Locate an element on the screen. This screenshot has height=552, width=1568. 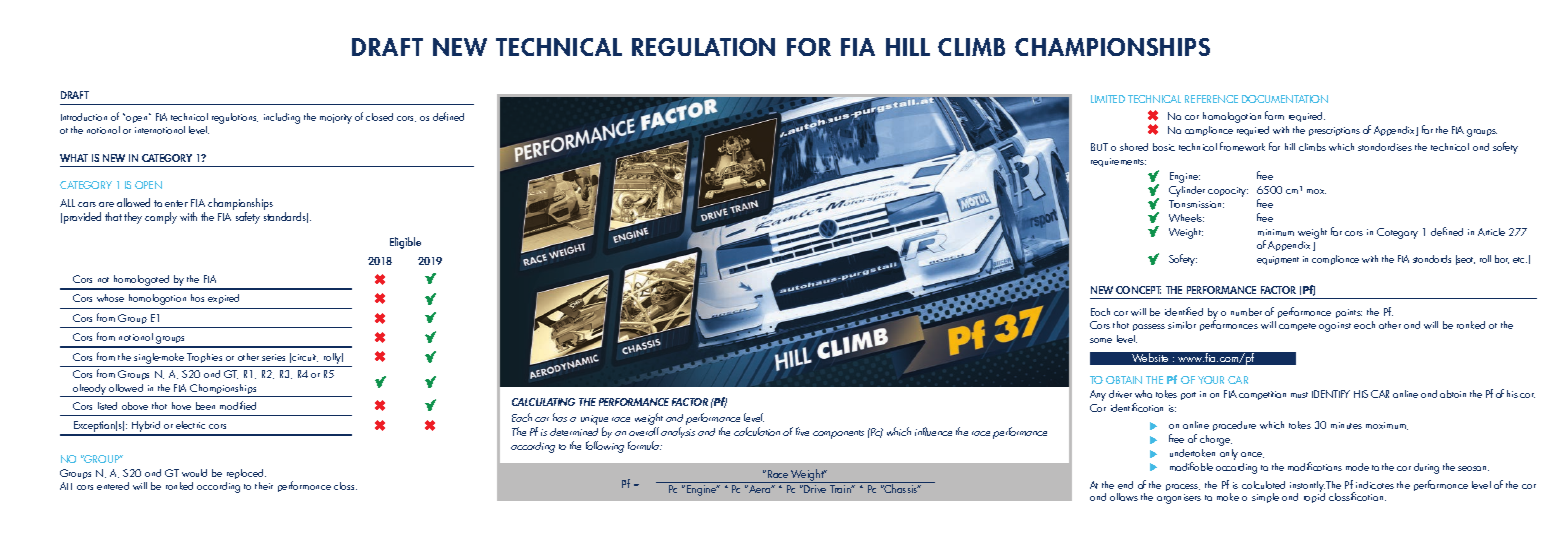
capacity is located at coordinates (1228, 192).
